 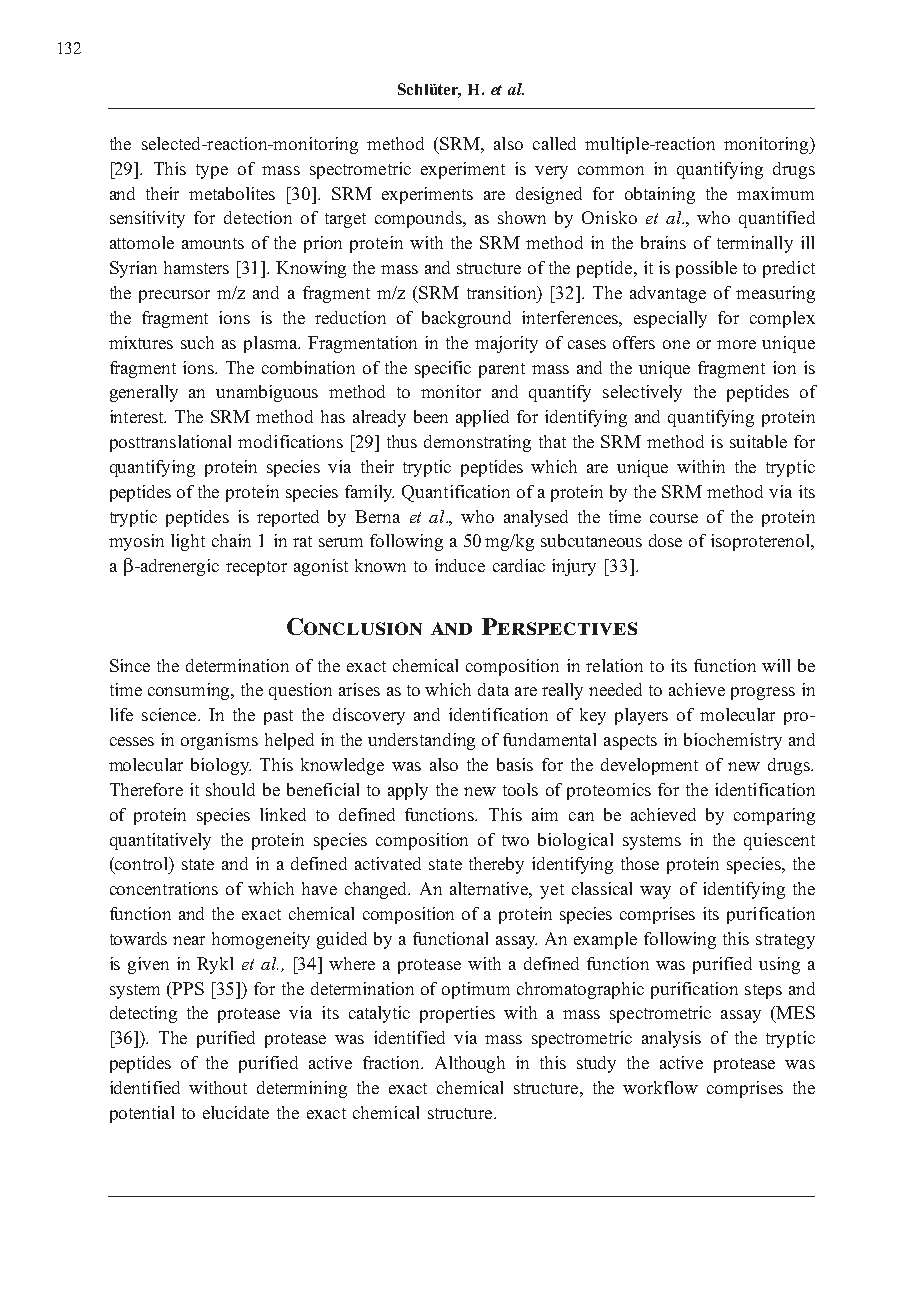 I want to click on will, so click(x=776, y=665).
